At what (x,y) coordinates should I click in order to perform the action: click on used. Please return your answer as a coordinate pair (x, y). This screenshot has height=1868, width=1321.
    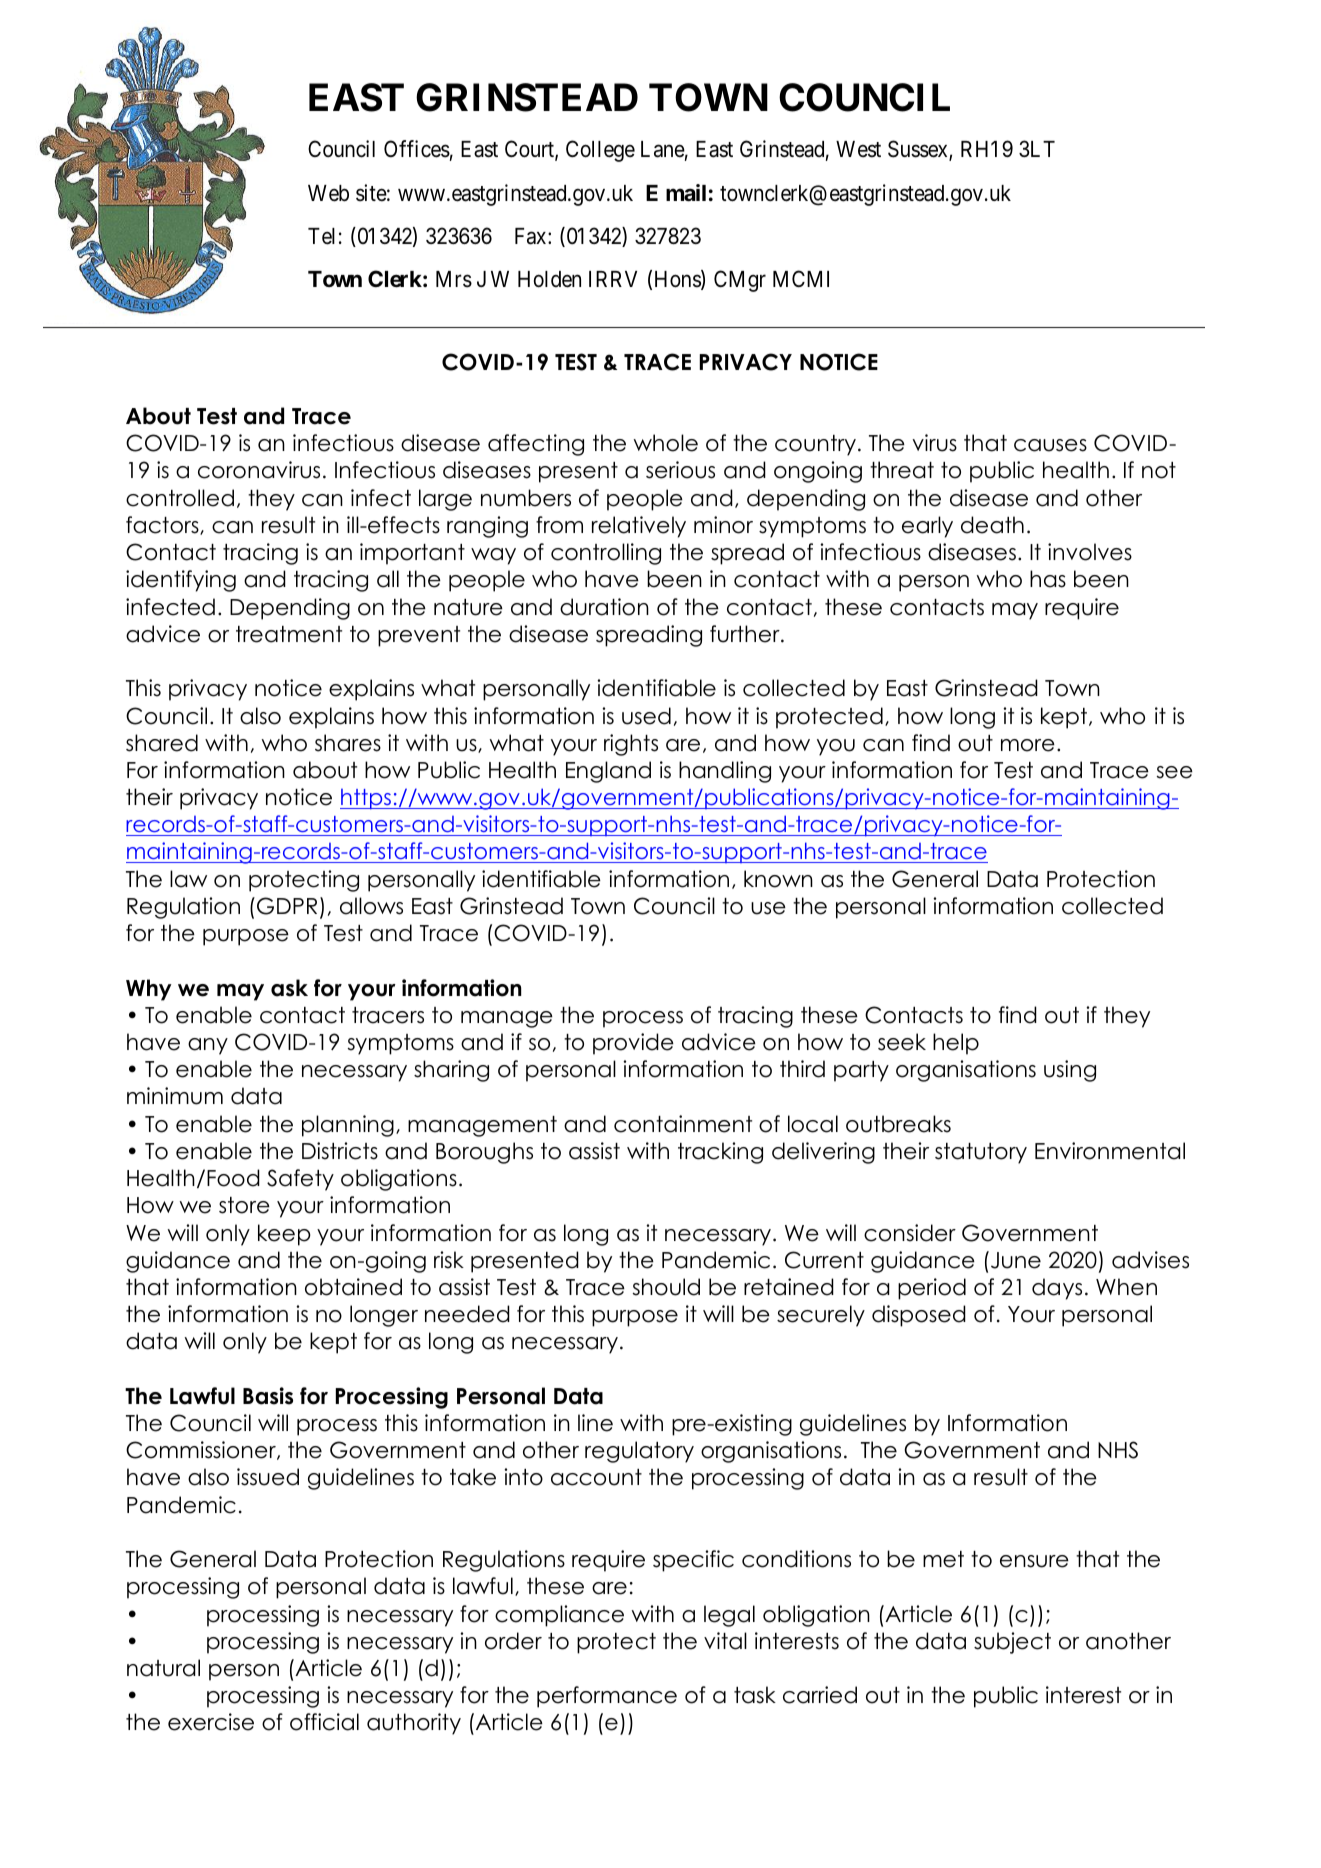
    Looking at the image, I should click on (646, 716).
